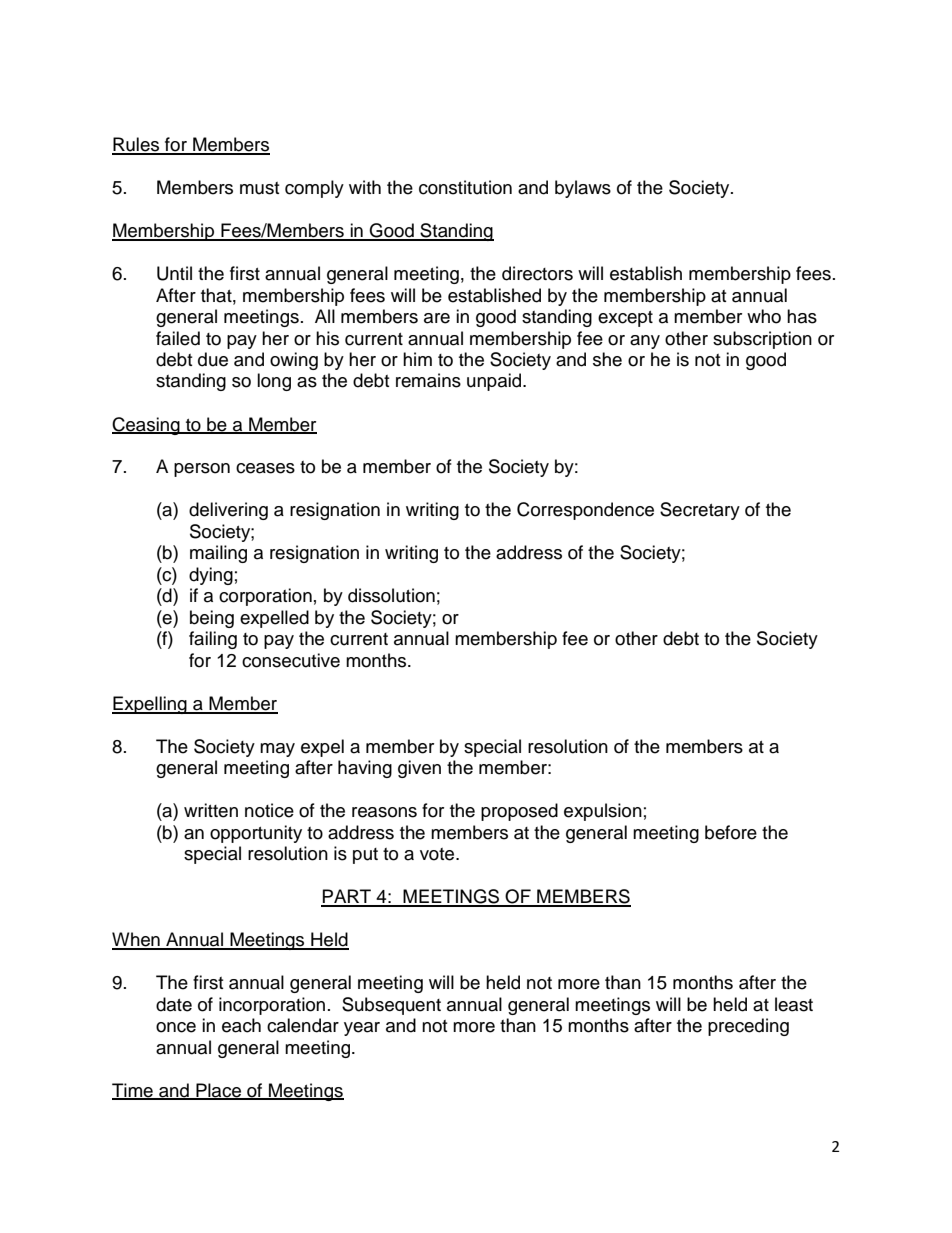 The image size is (952, 1233). I want to click on given, so click(419, 769).
